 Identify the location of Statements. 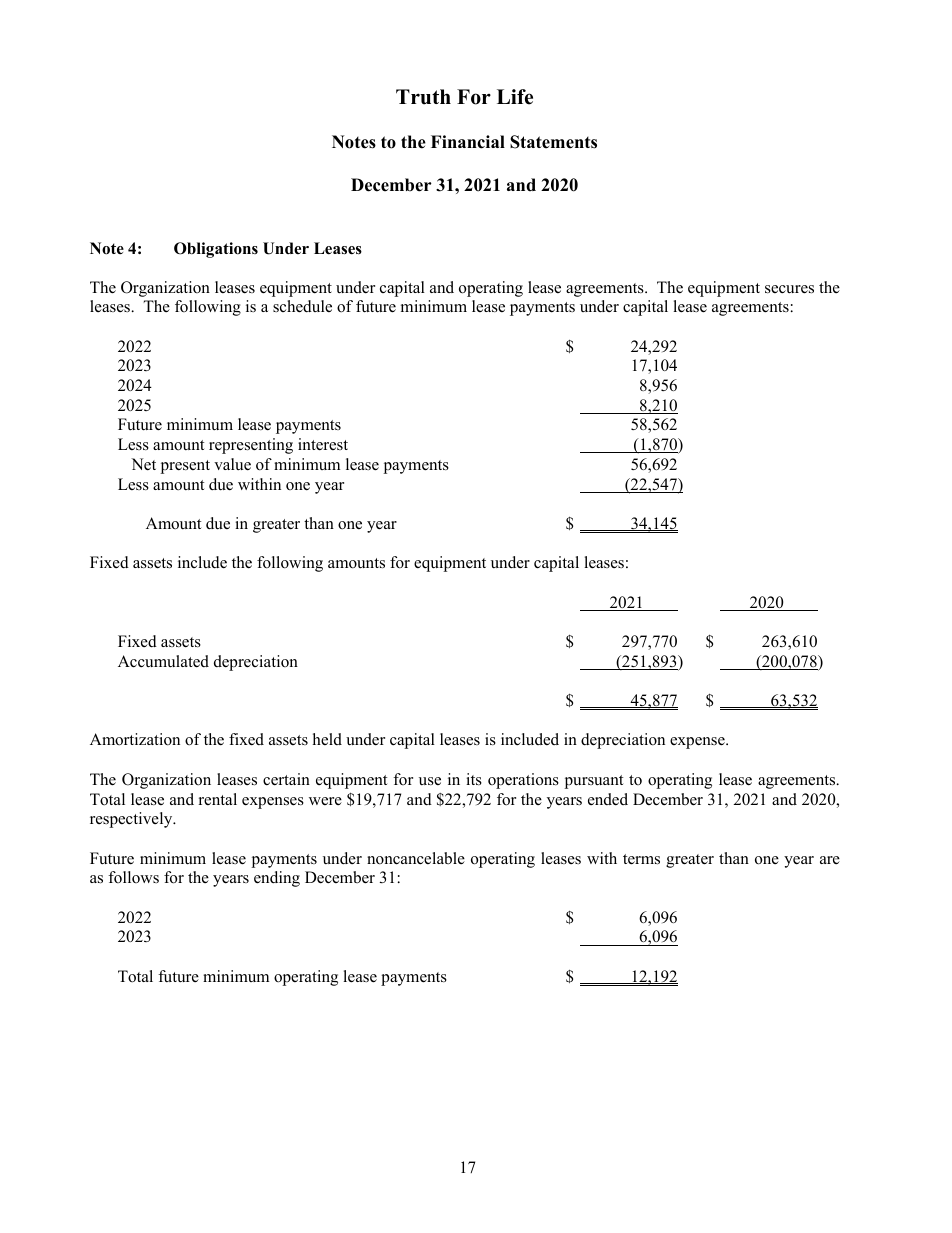
(553, 142).
